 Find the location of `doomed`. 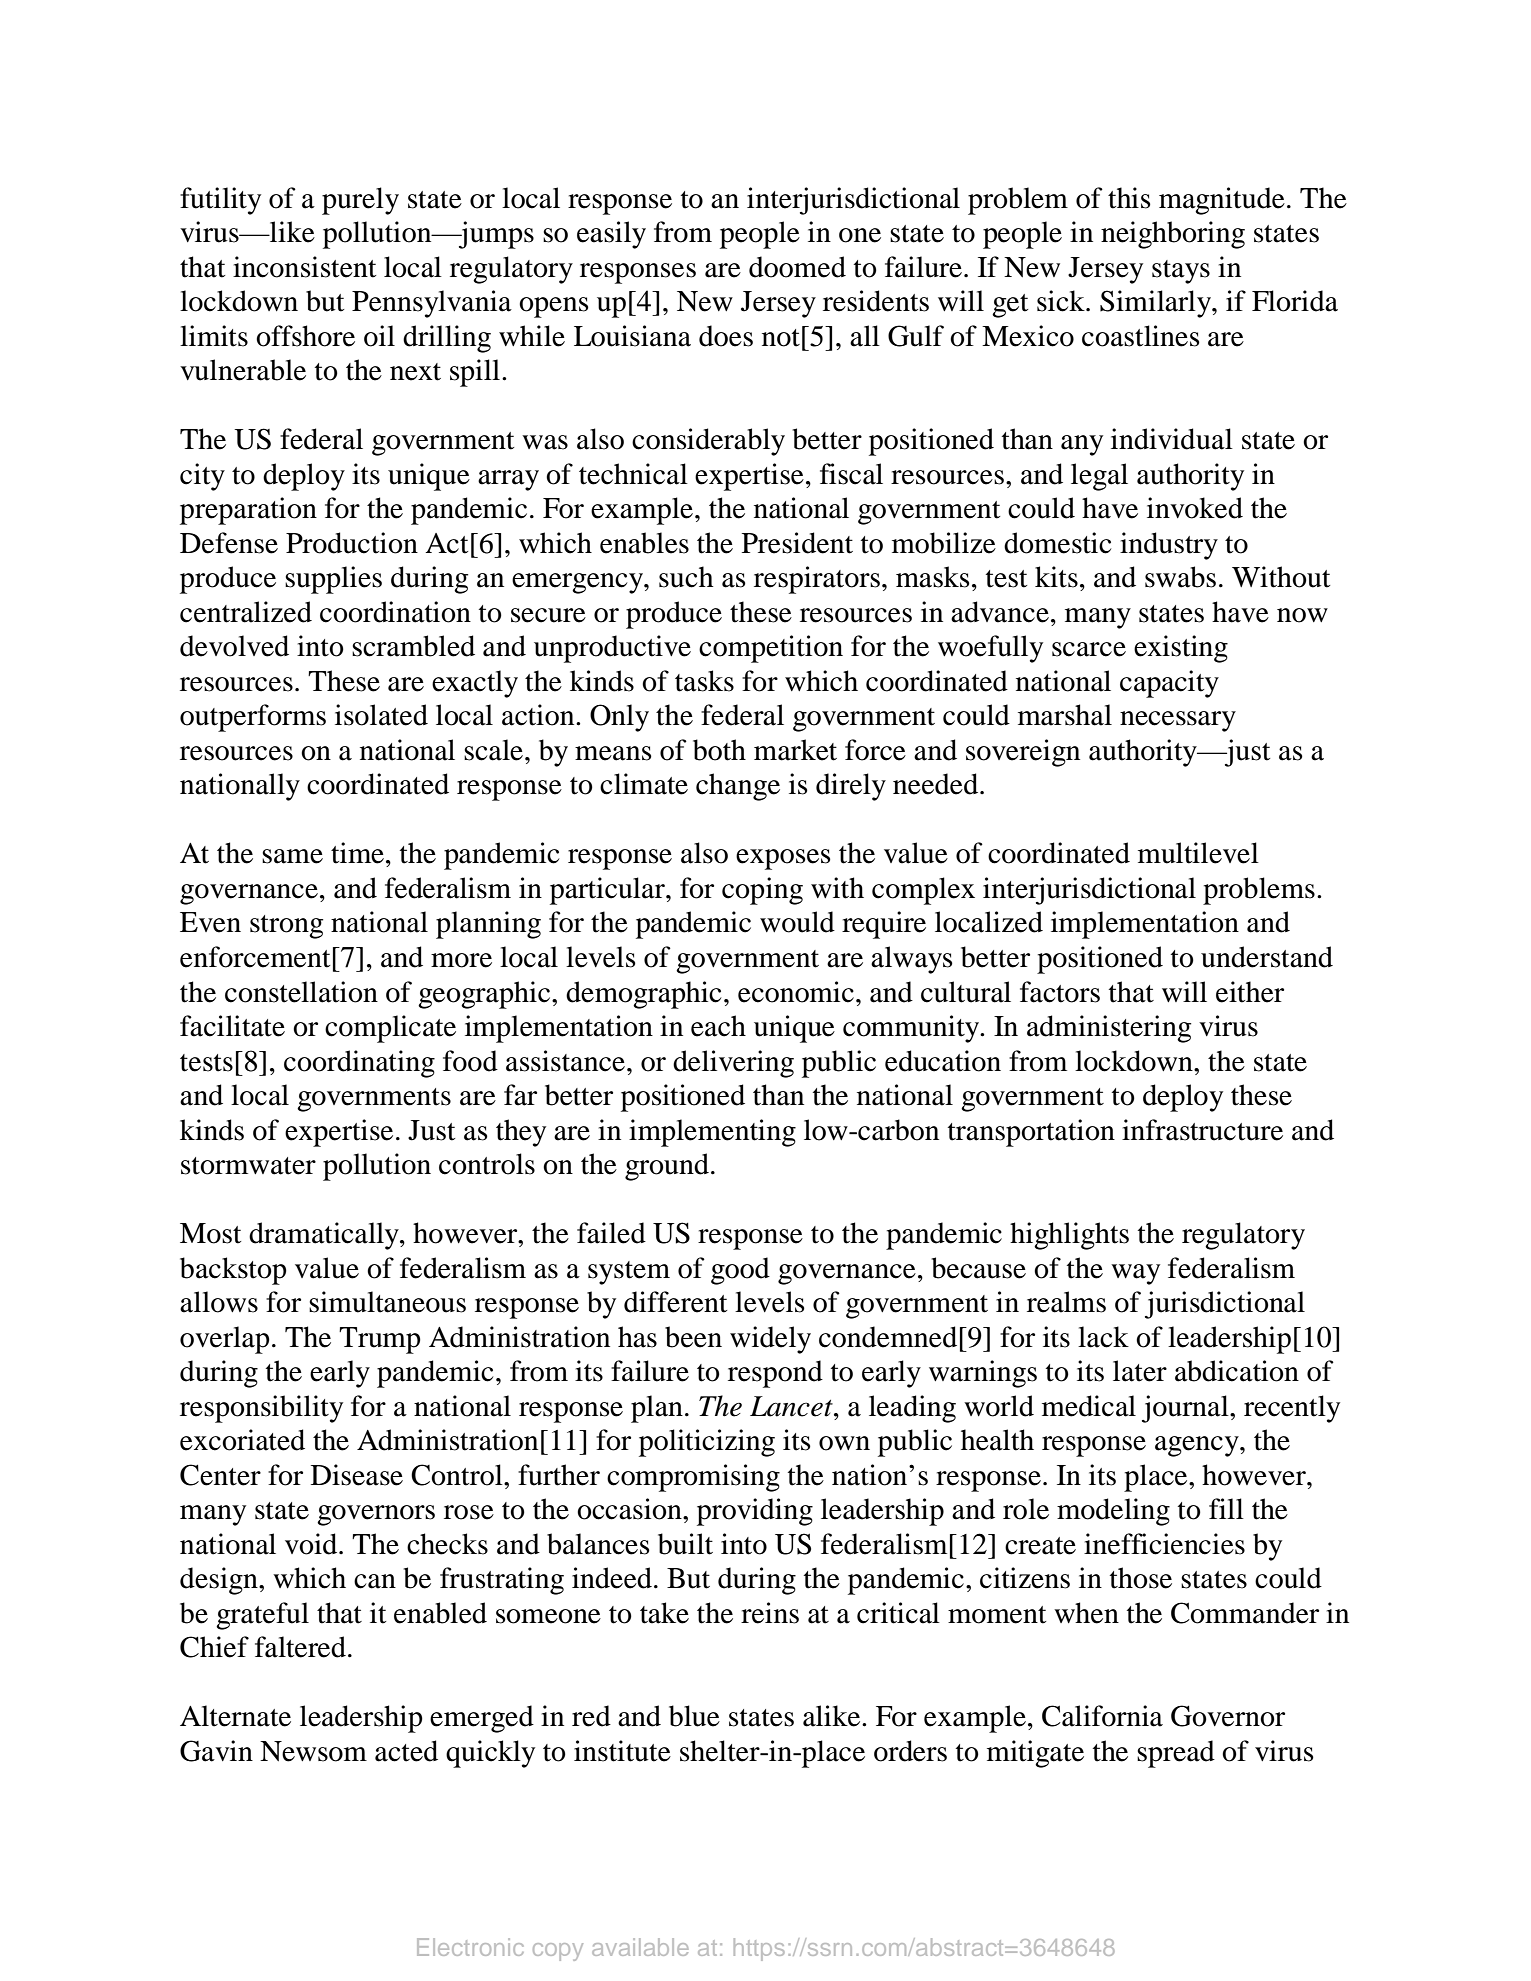

doomed is located at coordinates (797, 267).
